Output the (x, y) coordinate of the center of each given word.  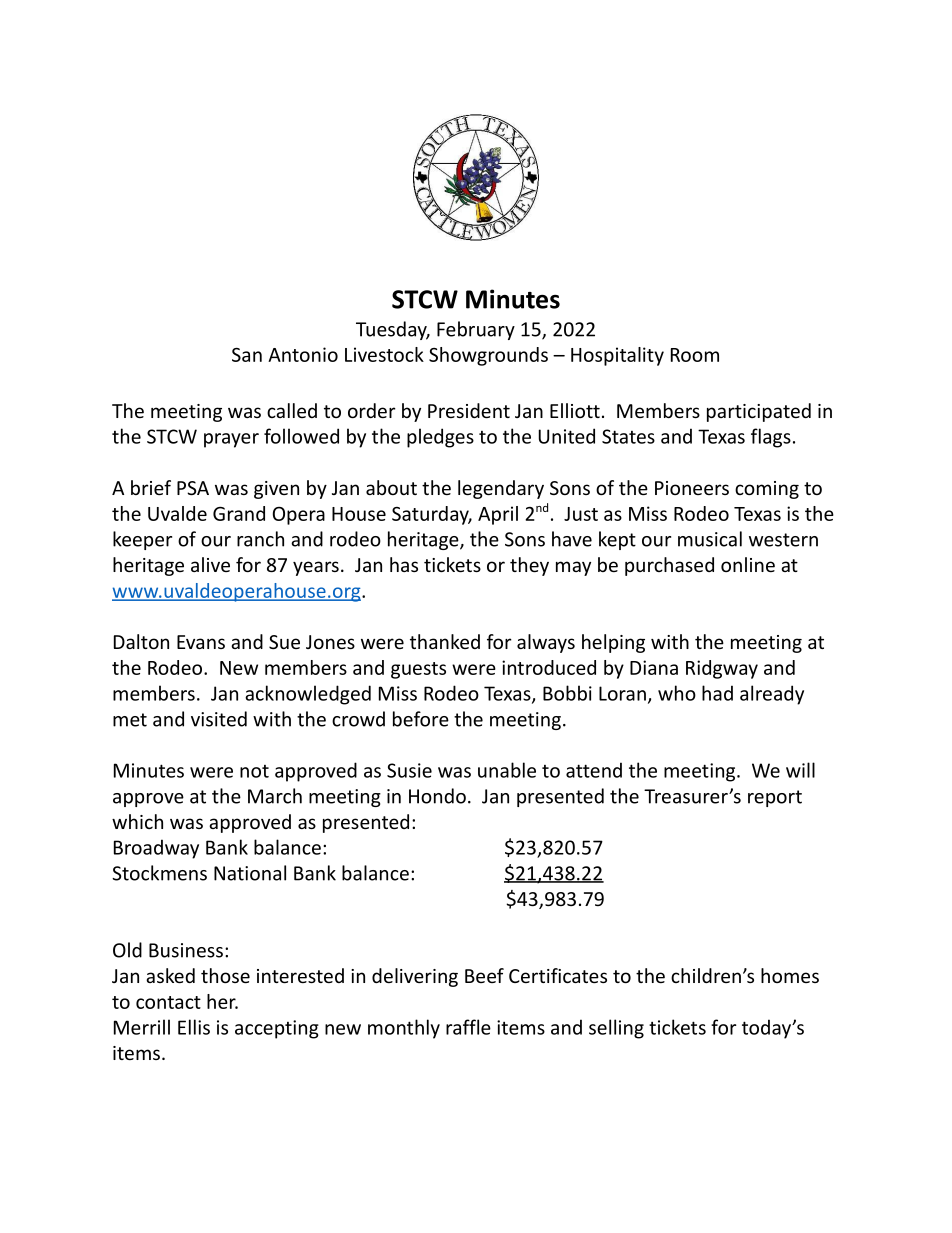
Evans (201, 642)
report (775, 798)
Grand (239, 513)
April (498, 515)
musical (710, 539)
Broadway (156, 849)
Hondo (437, 796)
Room (695, 355)
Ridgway (722, 669)
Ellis (194, 1027)
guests (418, 670)
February (476, 330)
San (247, 355)
